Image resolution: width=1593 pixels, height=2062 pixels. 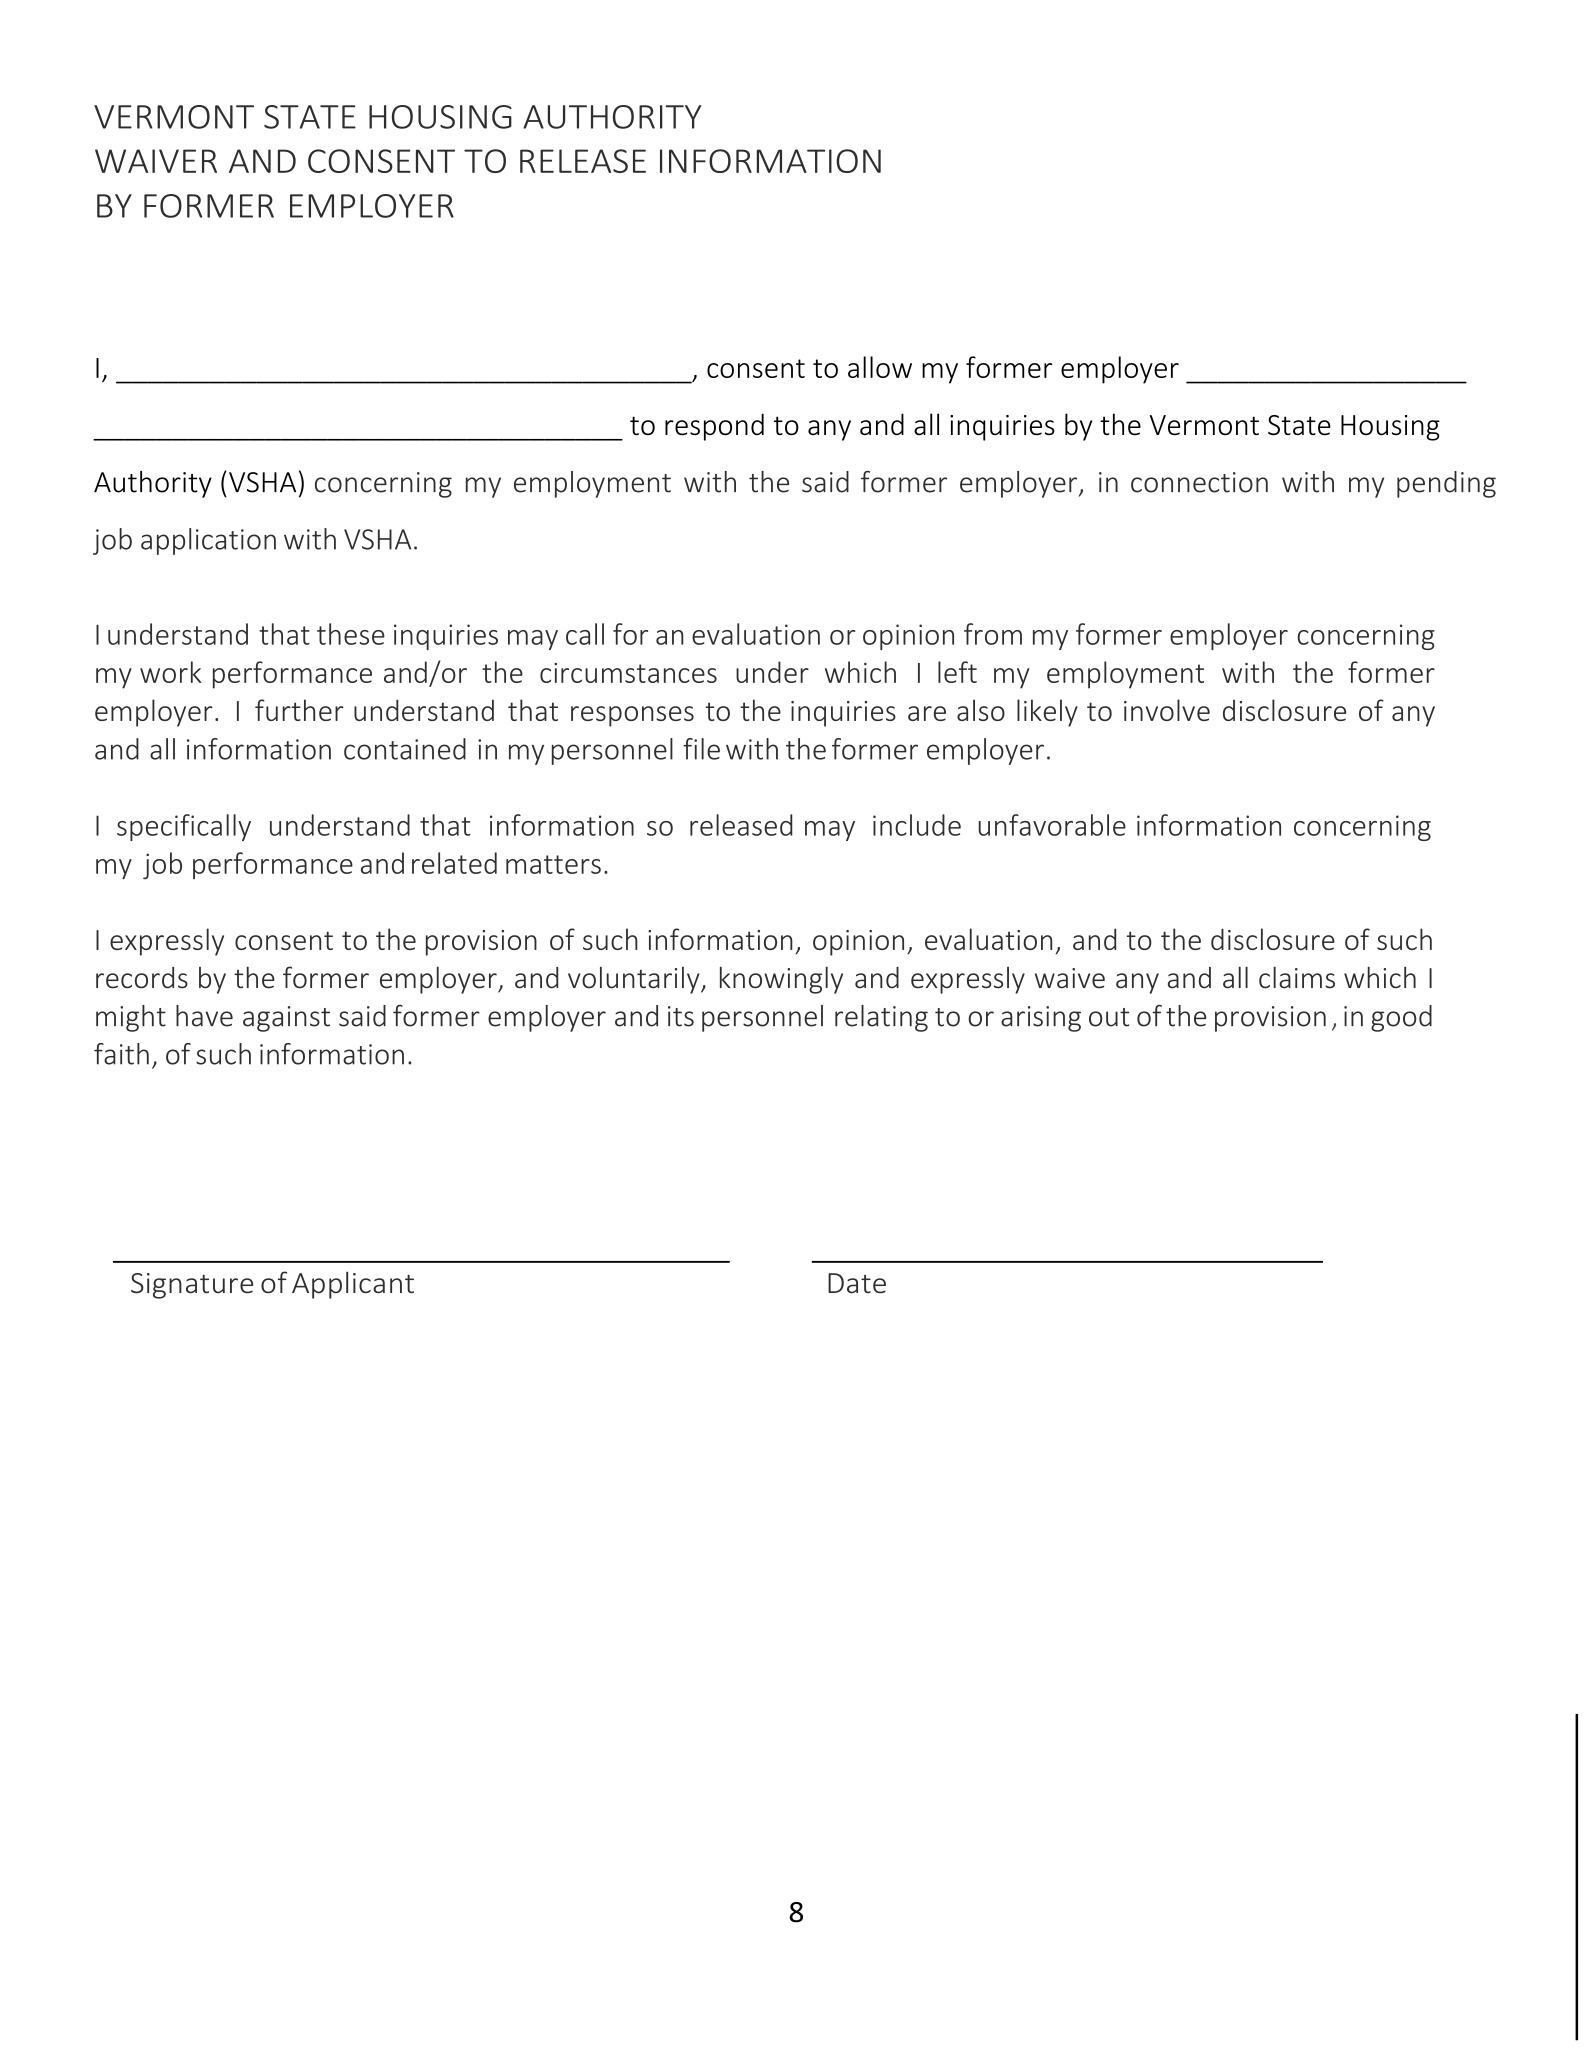 I want to click on contained, so click(x=405, y=749).
